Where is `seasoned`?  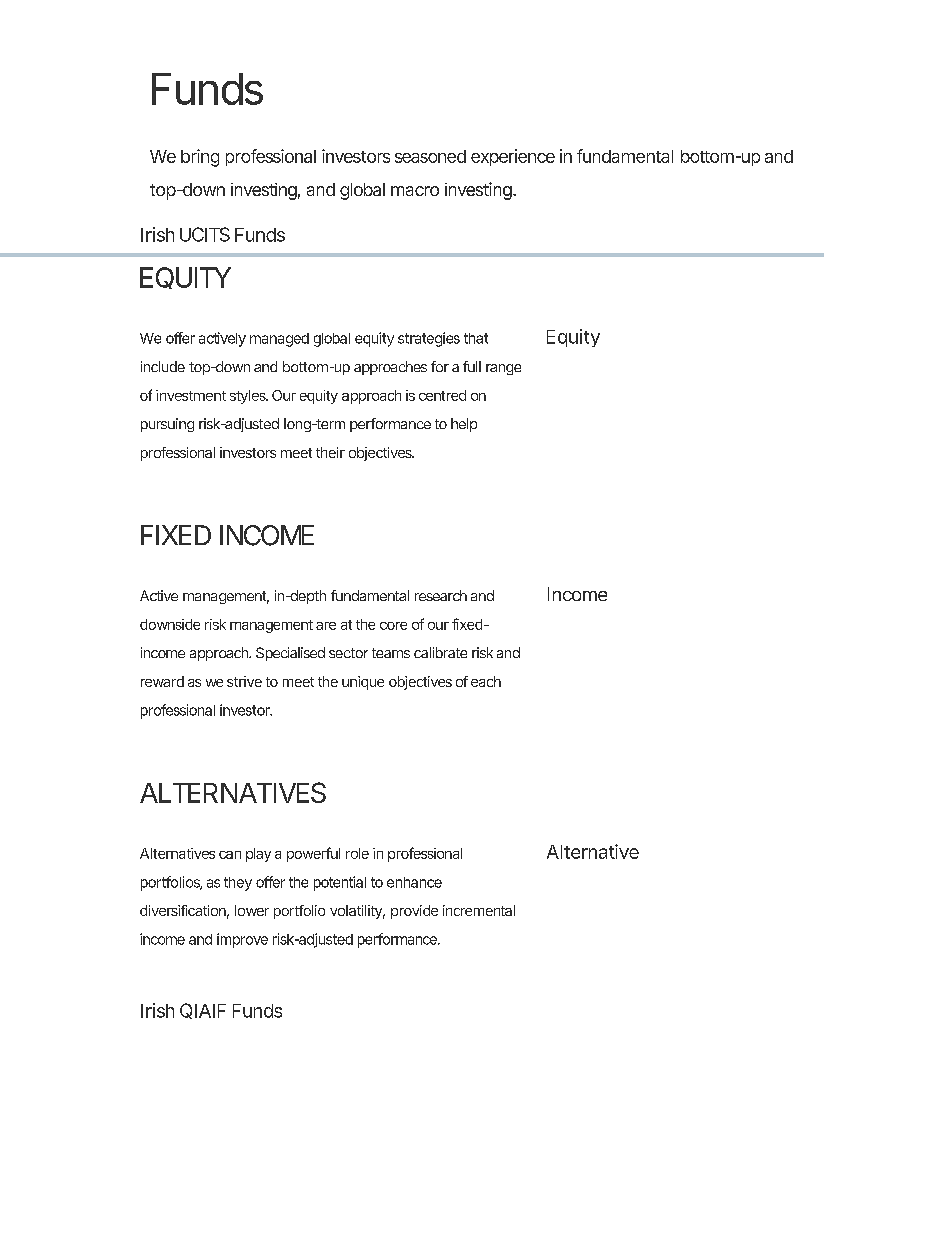
seasoned is located at coordinates (430, 156).
